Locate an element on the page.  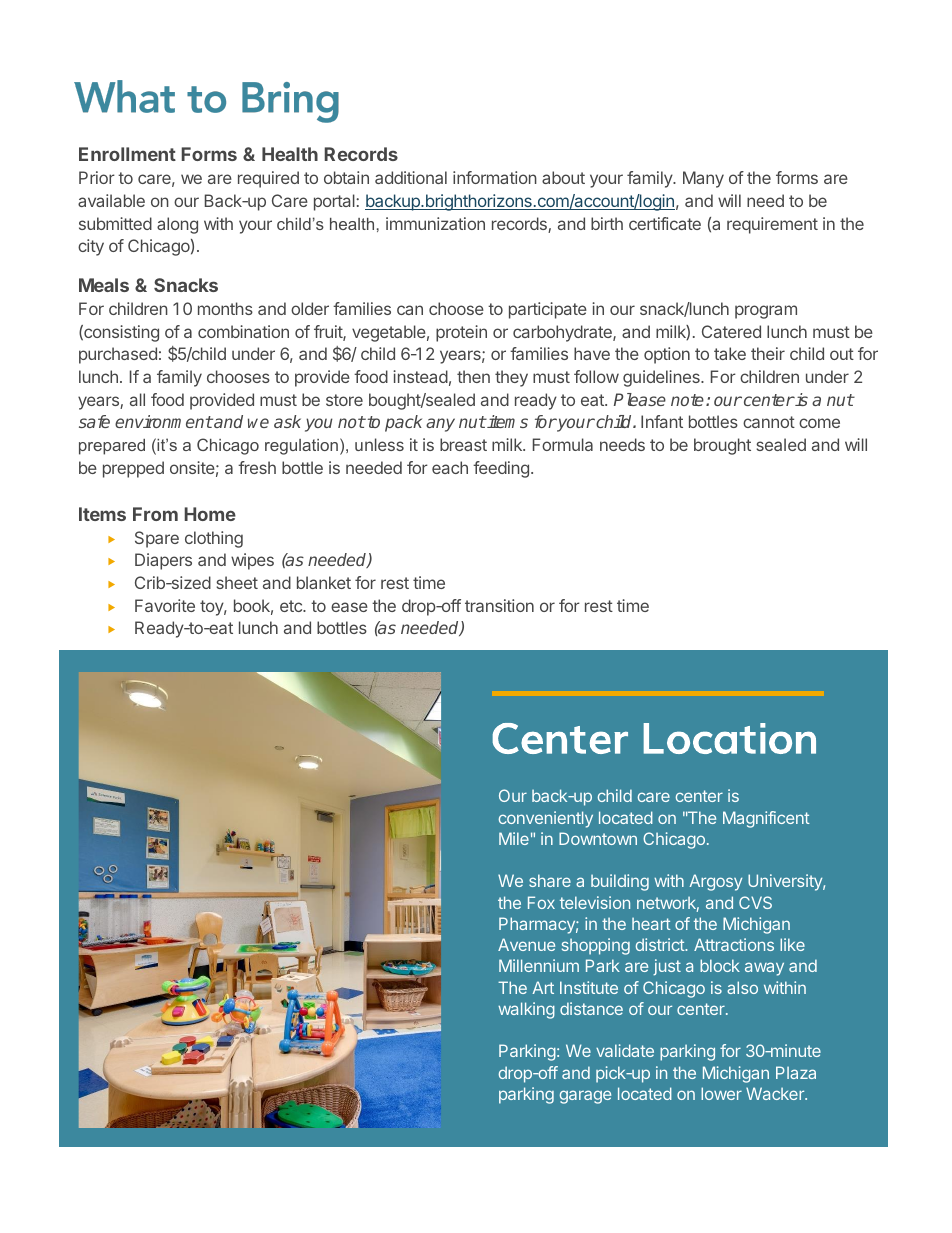
Favorite is located at coordinates (165, 605).
